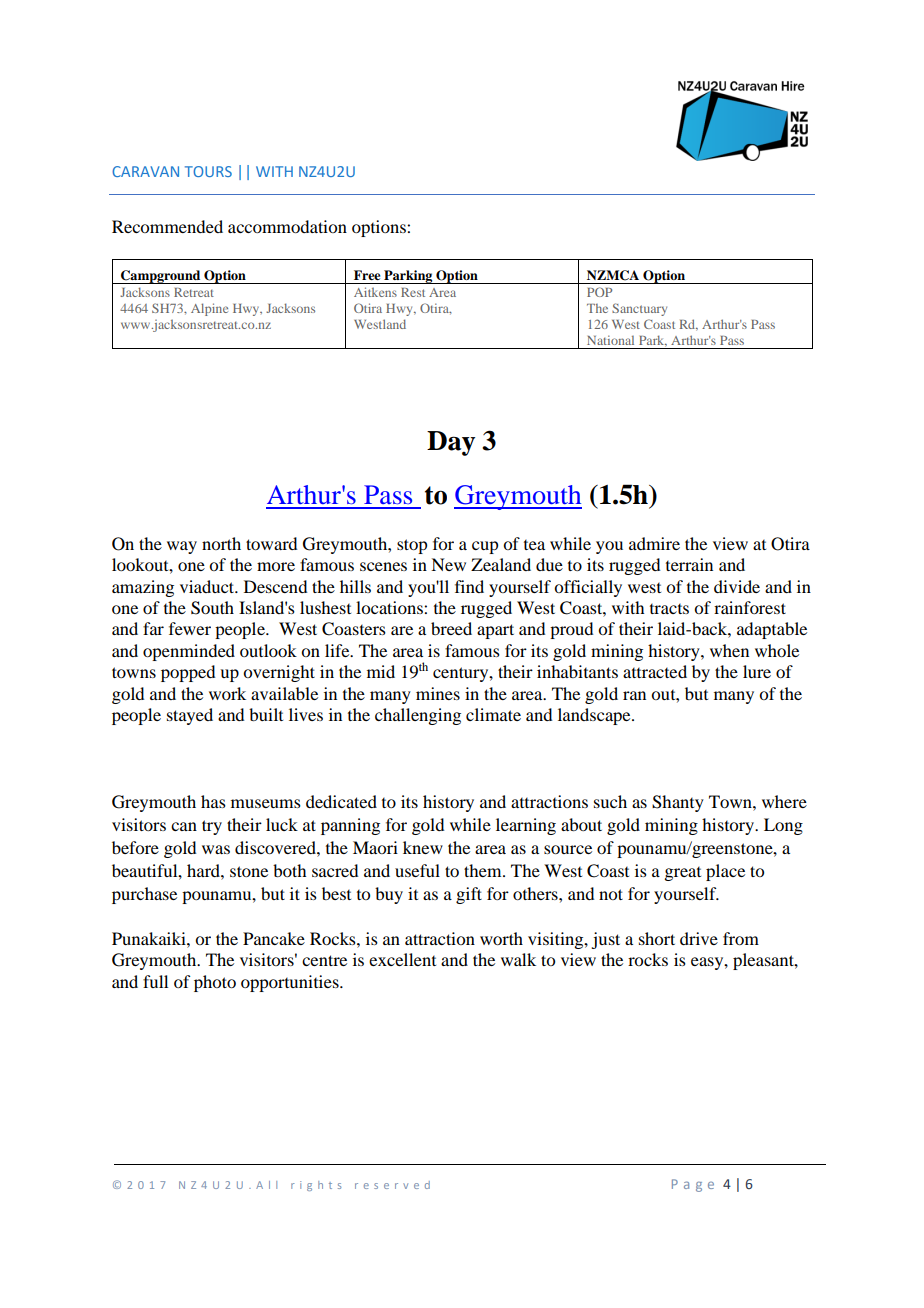 The width and height of the screenshot is (924, 1308). Describe the element at coordinates (678, 803) in the screenshot. I see `Shanty` at that location.
